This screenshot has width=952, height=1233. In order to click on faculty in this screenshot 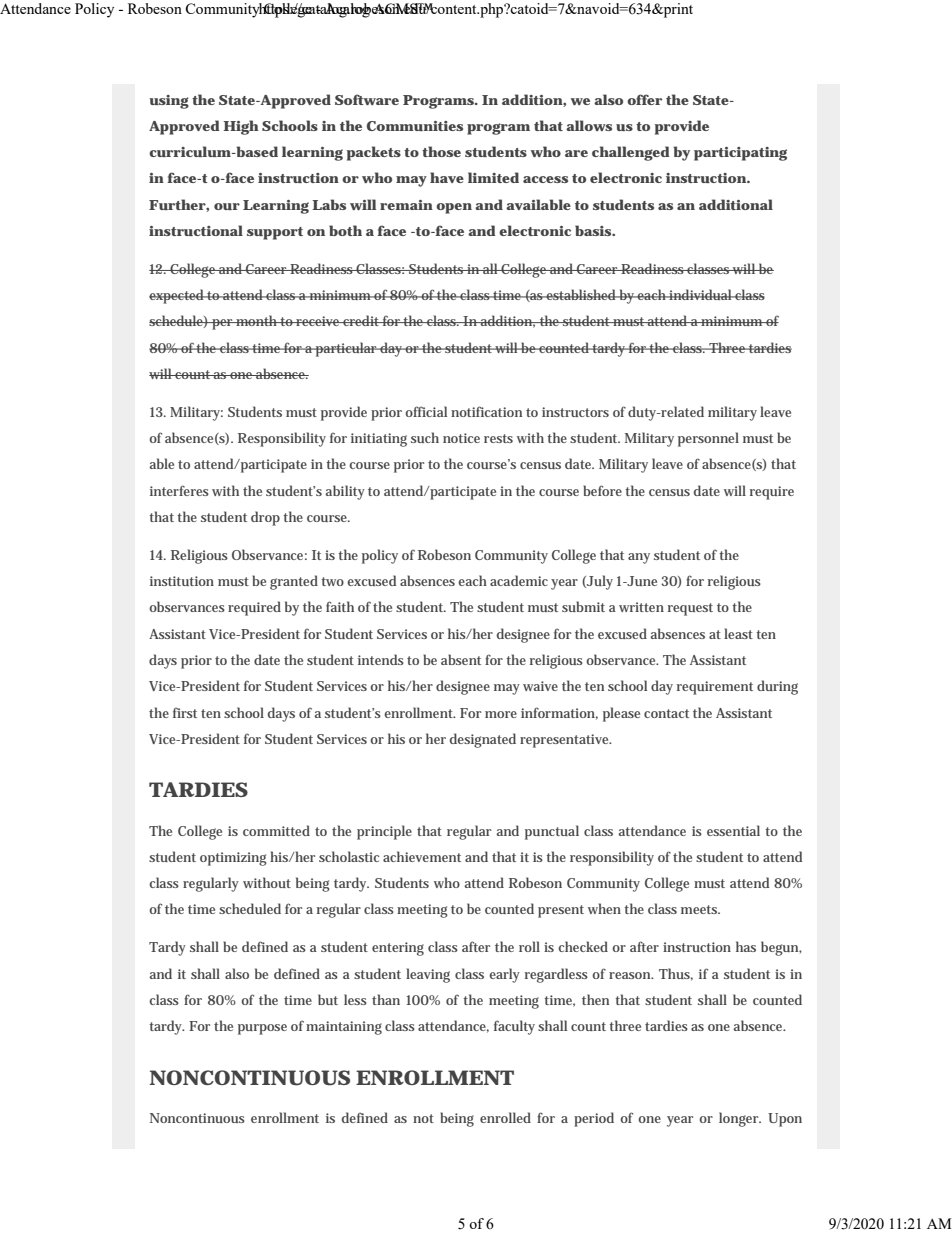, I will do `click(514, 1027)`.
